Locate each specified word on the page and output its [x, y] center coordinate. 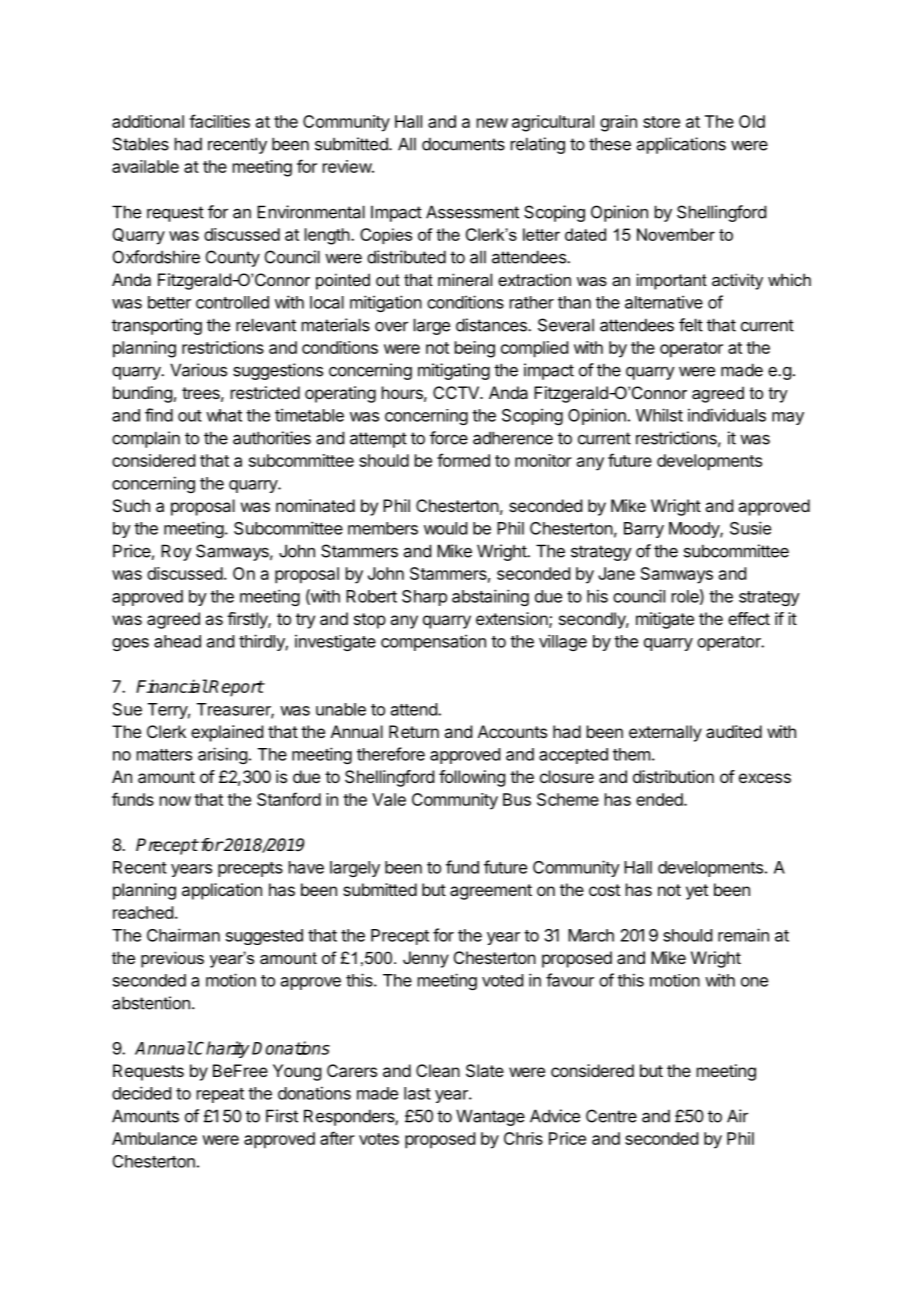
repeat [220, 1095]
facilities [219, 121]
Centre [611, 1116]
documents [463, 144]
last [417, 1093]
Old [752, 121]
